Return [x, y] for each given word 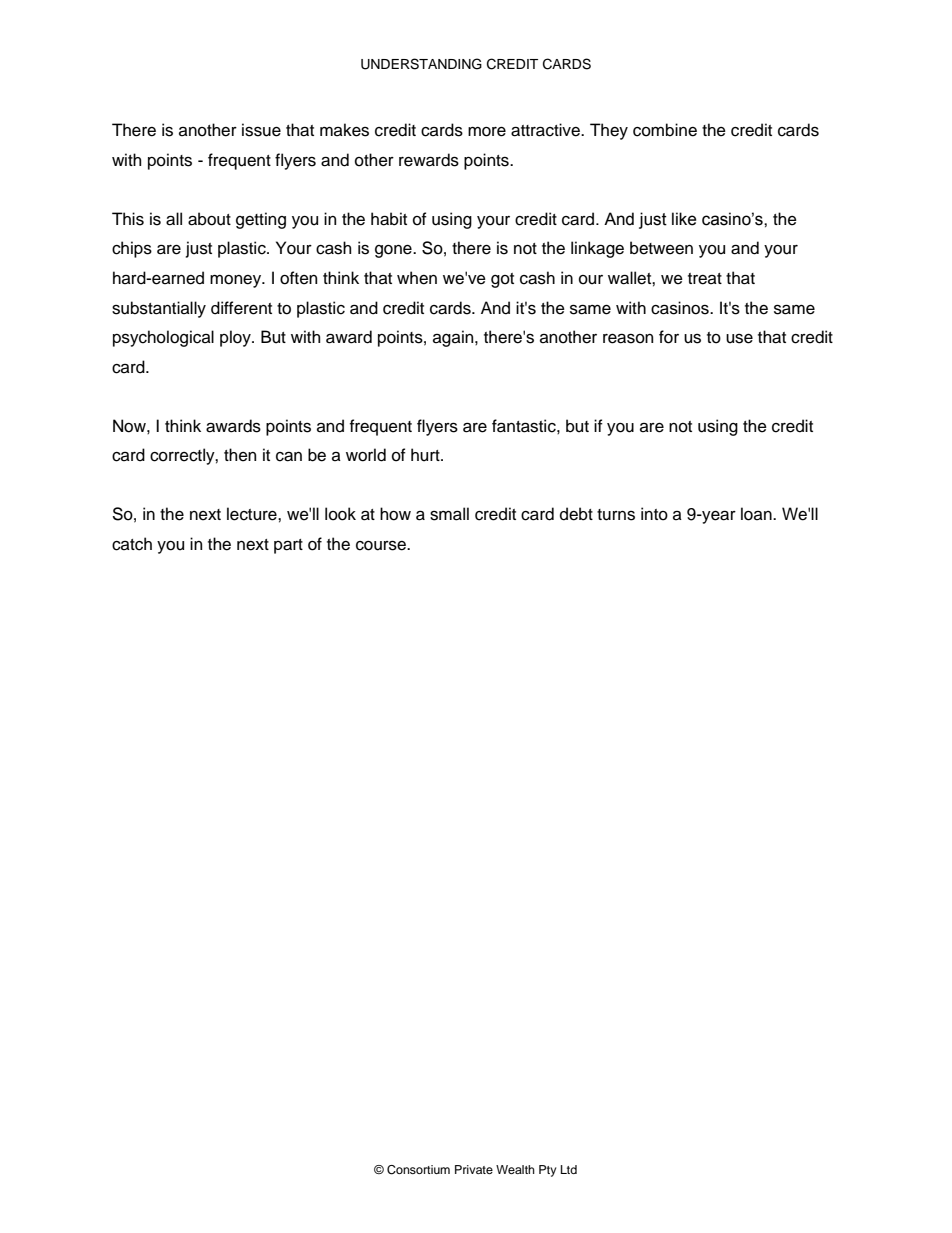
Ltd [569, 1169]
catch [132, 544]
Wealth [515, 1169]
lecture [253, 514]
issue [261, 130]
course [382, 545]
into [654, 514]
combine [665, 130]
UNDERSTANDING [421, 64]
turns [616, 515]
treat [705, 279]
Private [474, 1169]
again [454, 338]
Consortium [418, 1170]
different [241, 308]
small [449, 514]
